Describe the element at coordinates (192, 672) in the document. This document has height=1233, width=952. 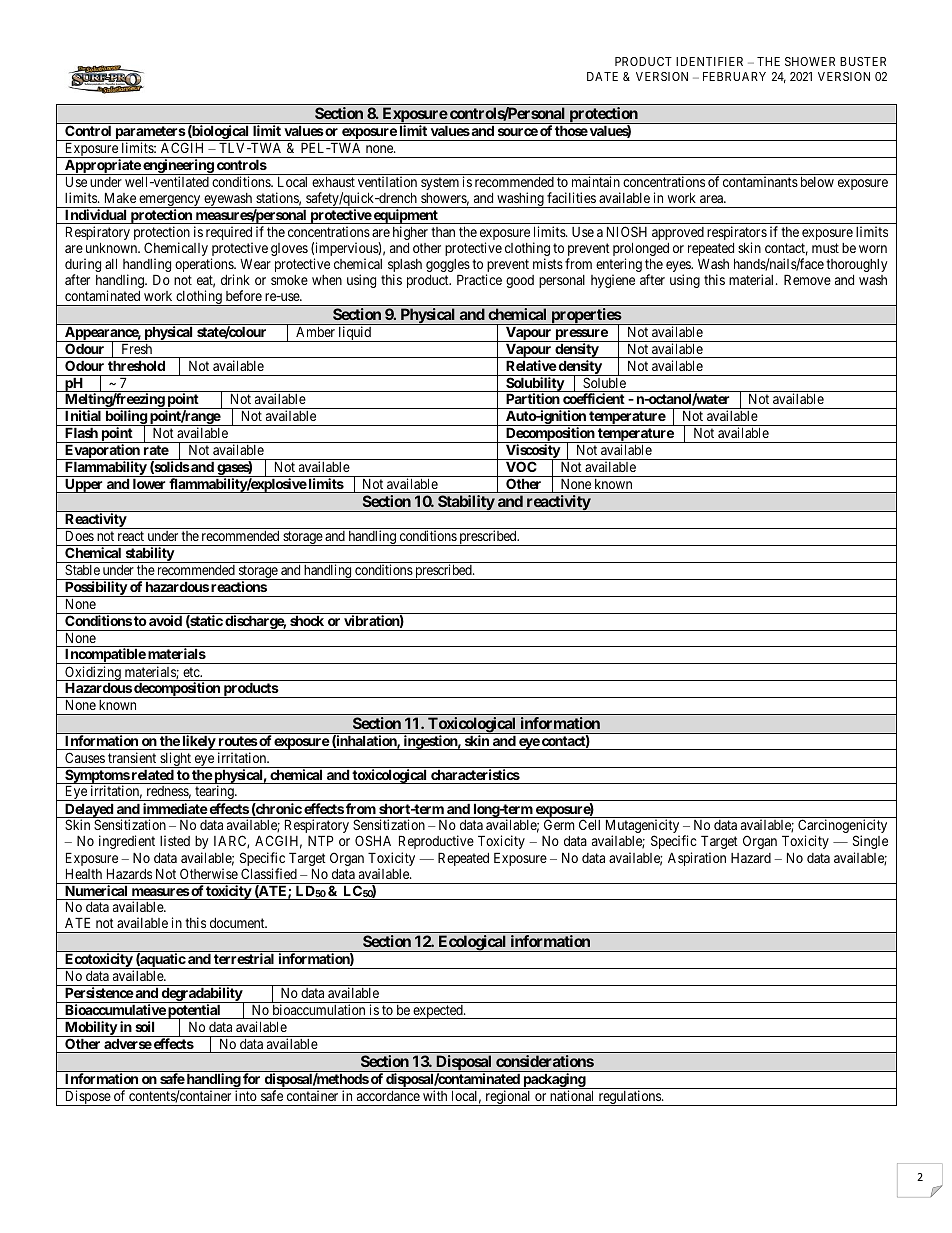
I see `etc` at that location.
